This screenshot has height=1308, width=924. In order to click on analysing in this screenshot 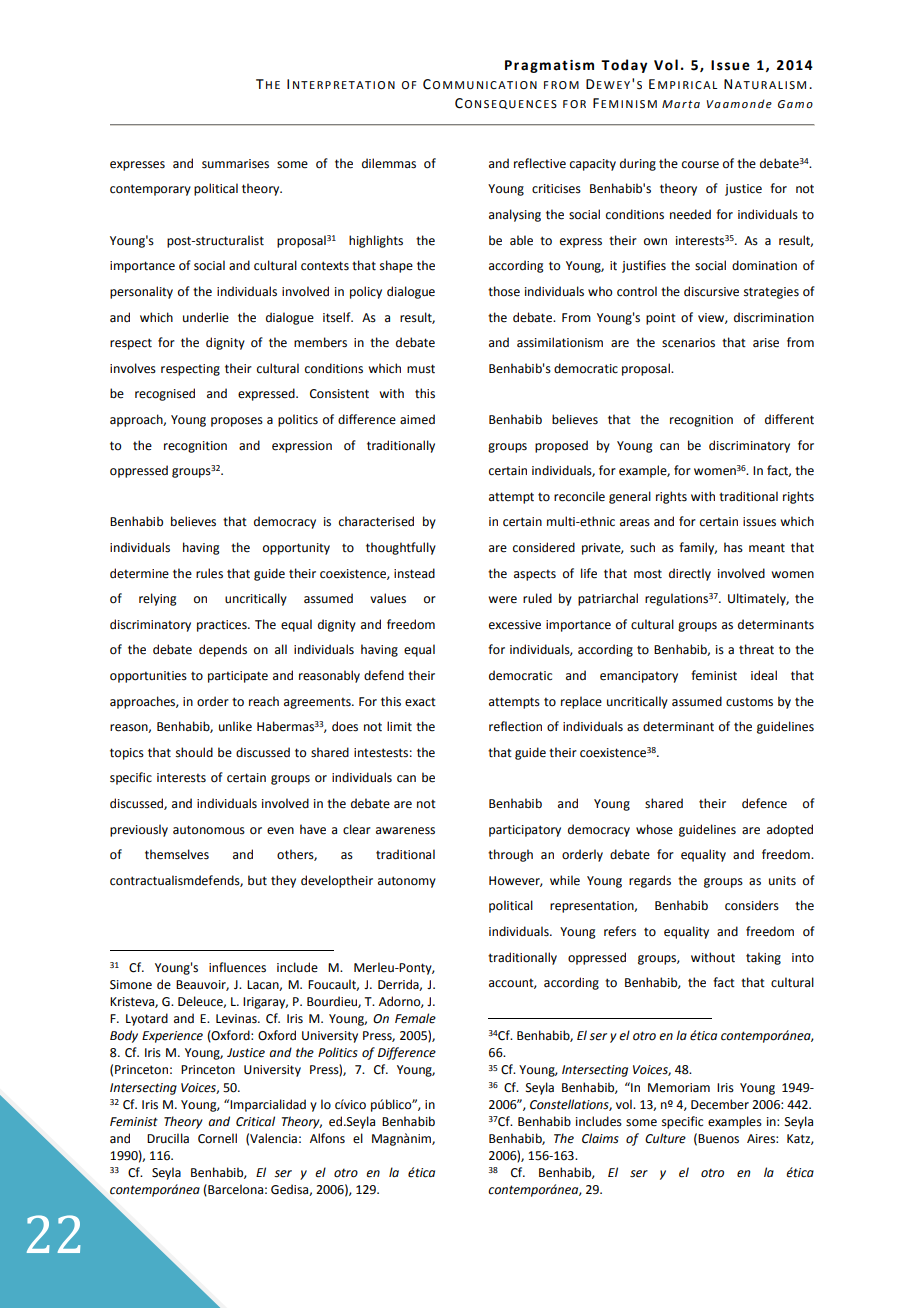, I will do `click(515, 215)`.
